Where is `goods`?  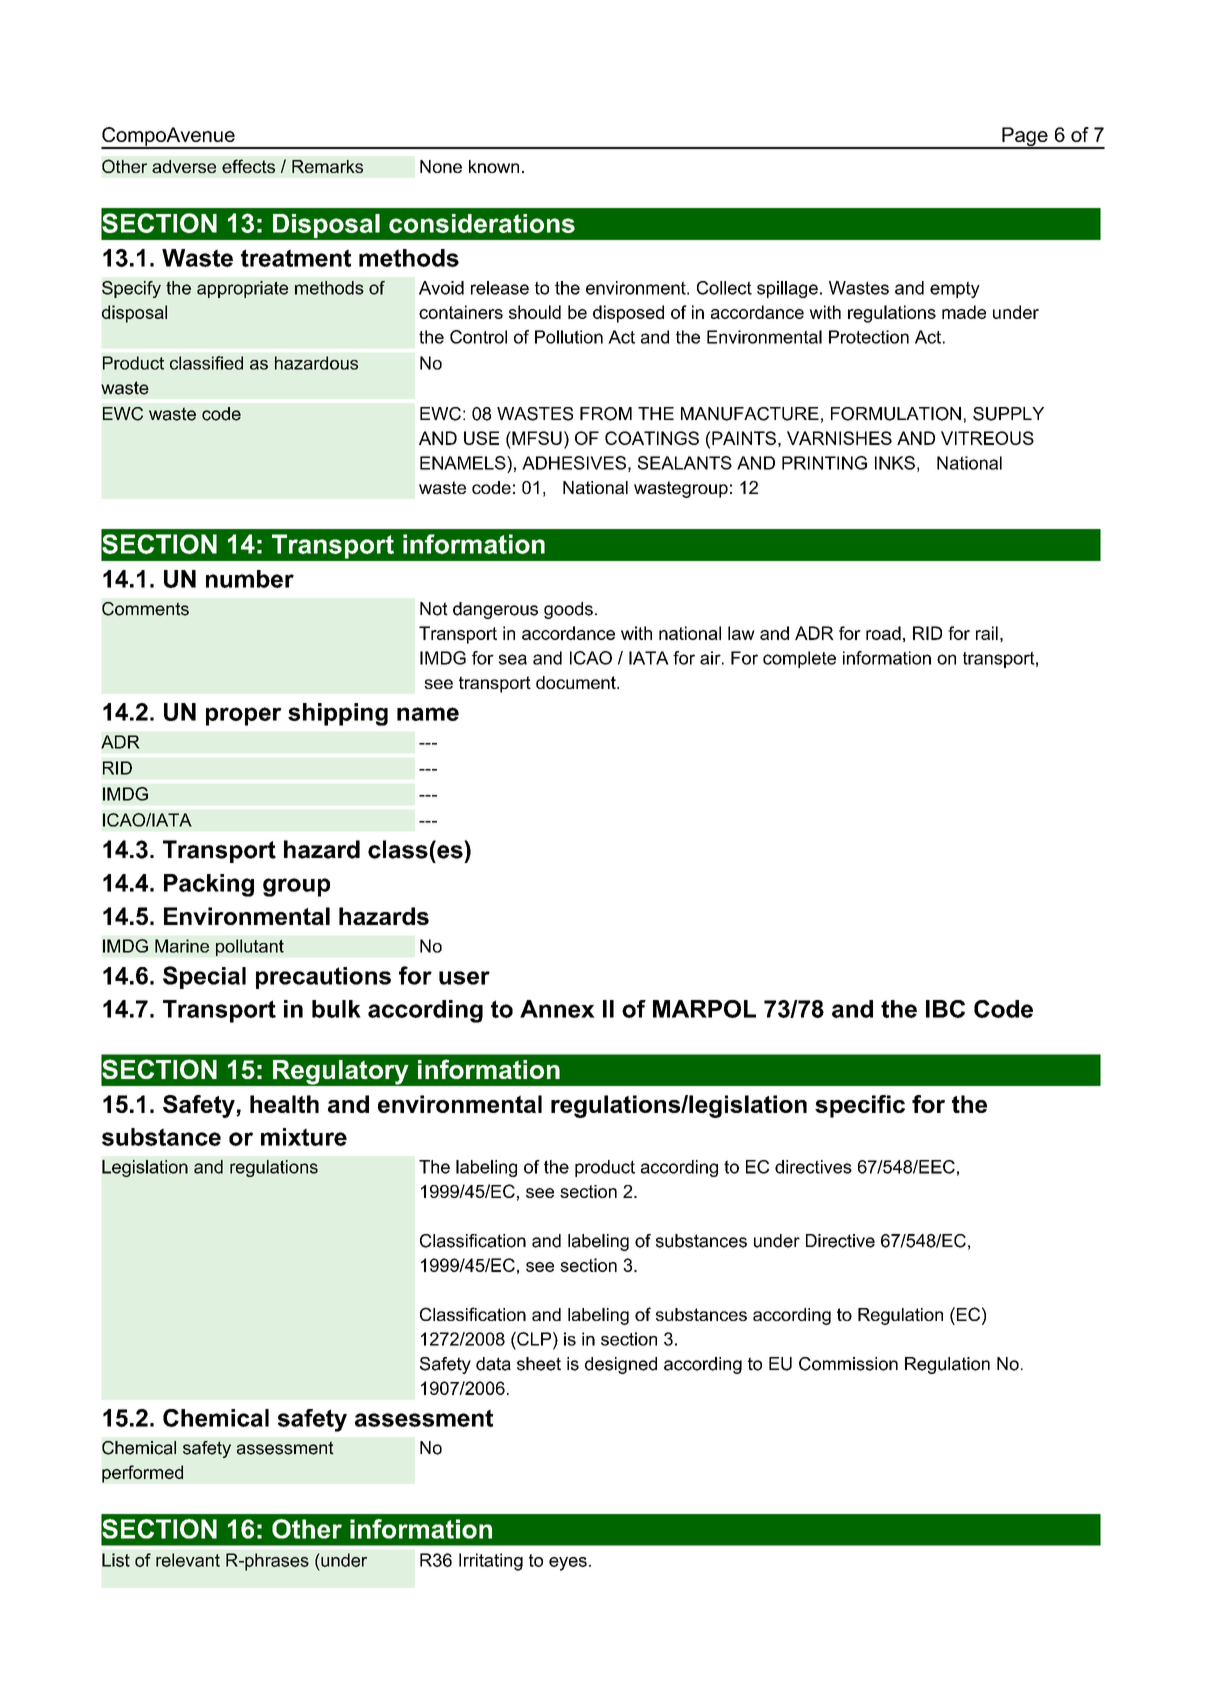 goods is located at coordinates (568, 610).
